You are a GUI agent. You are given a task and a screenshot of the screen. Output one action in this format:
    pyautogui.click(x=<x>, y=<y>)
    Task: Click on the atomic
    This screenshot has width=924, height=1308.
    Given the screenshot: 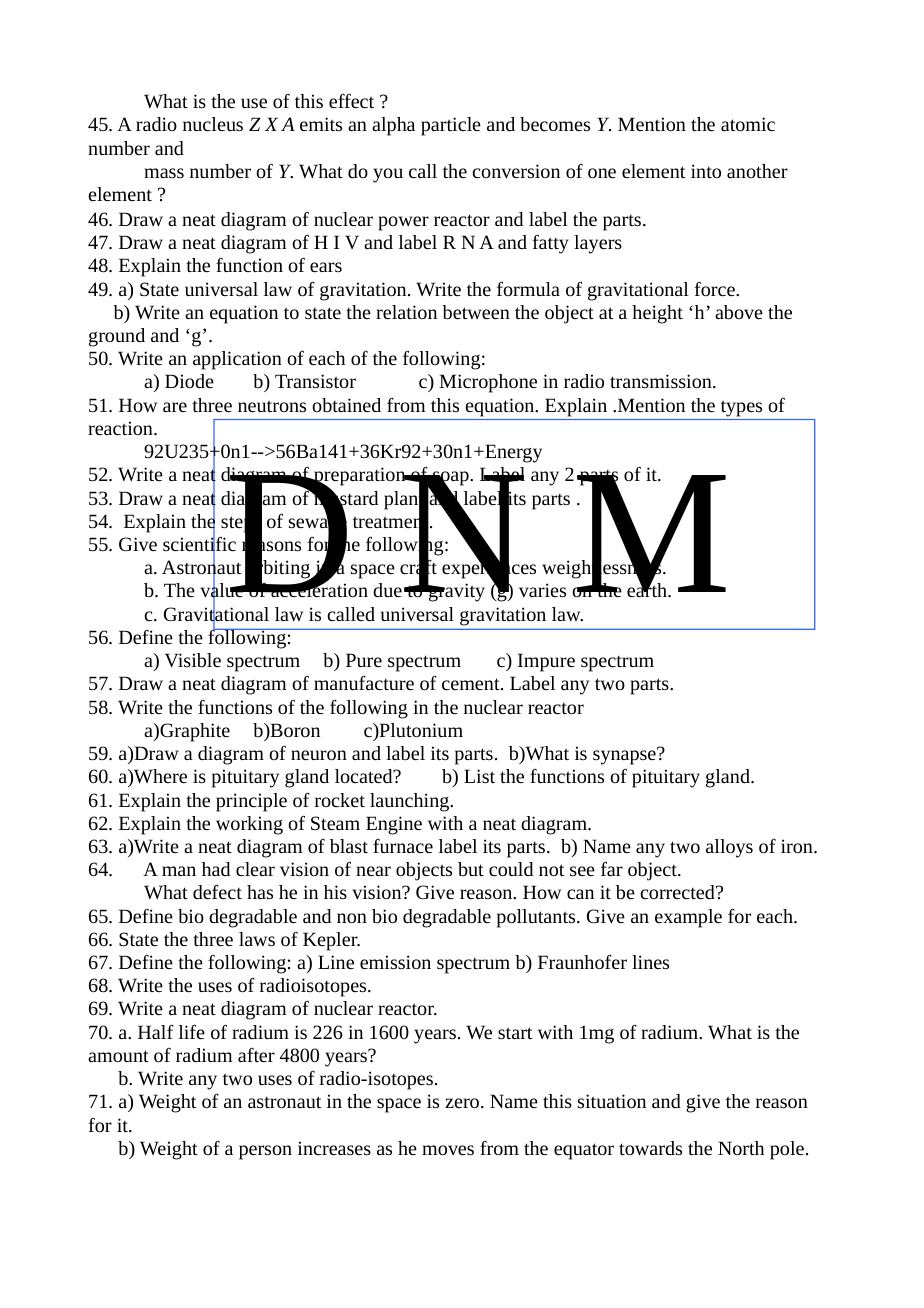 What is the action you would take?
    pyautogui.click(x=748, y=124)
